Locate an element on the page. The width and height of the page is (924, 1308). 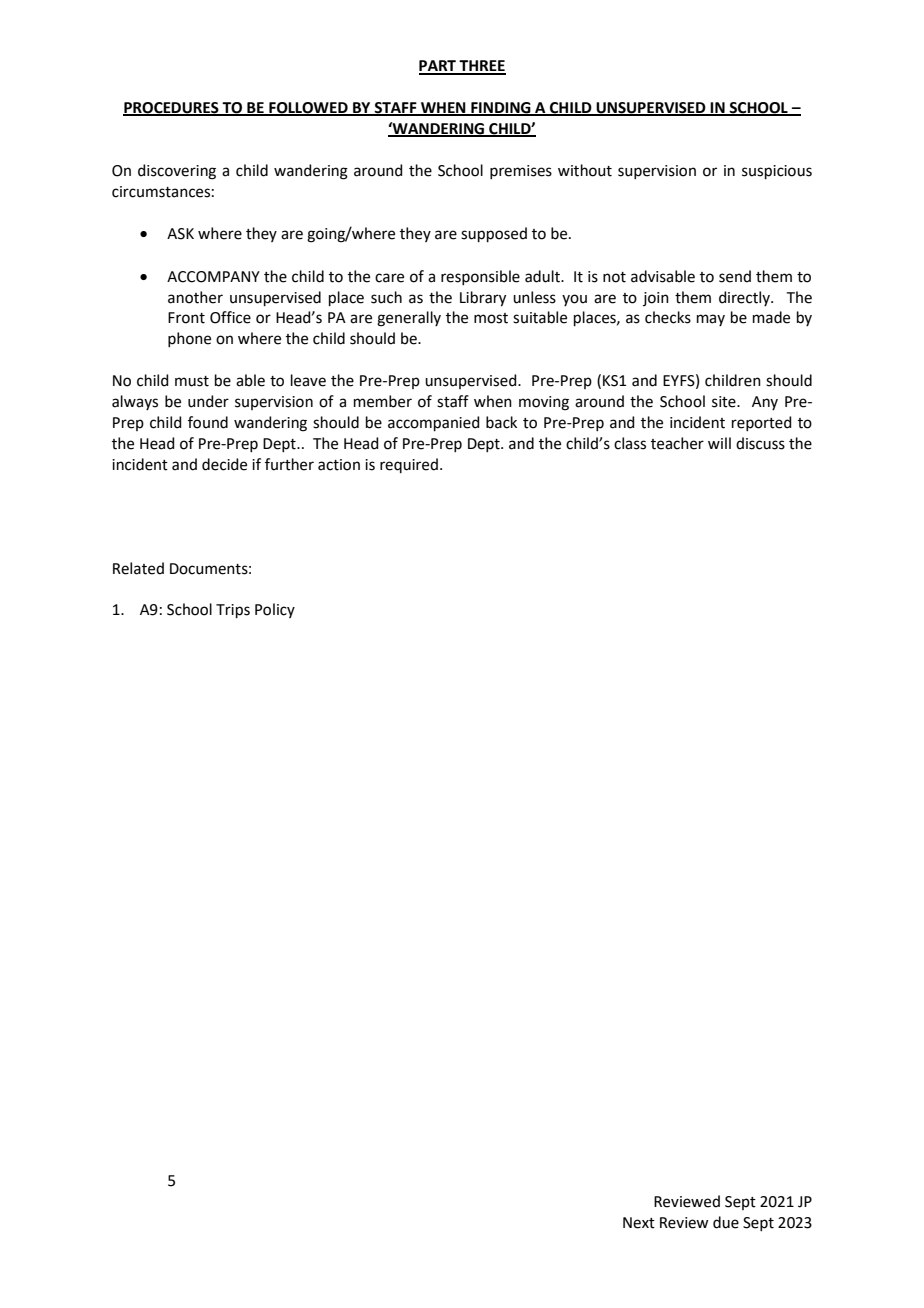
PROCEDURES is located at coordinates (172, 109).
